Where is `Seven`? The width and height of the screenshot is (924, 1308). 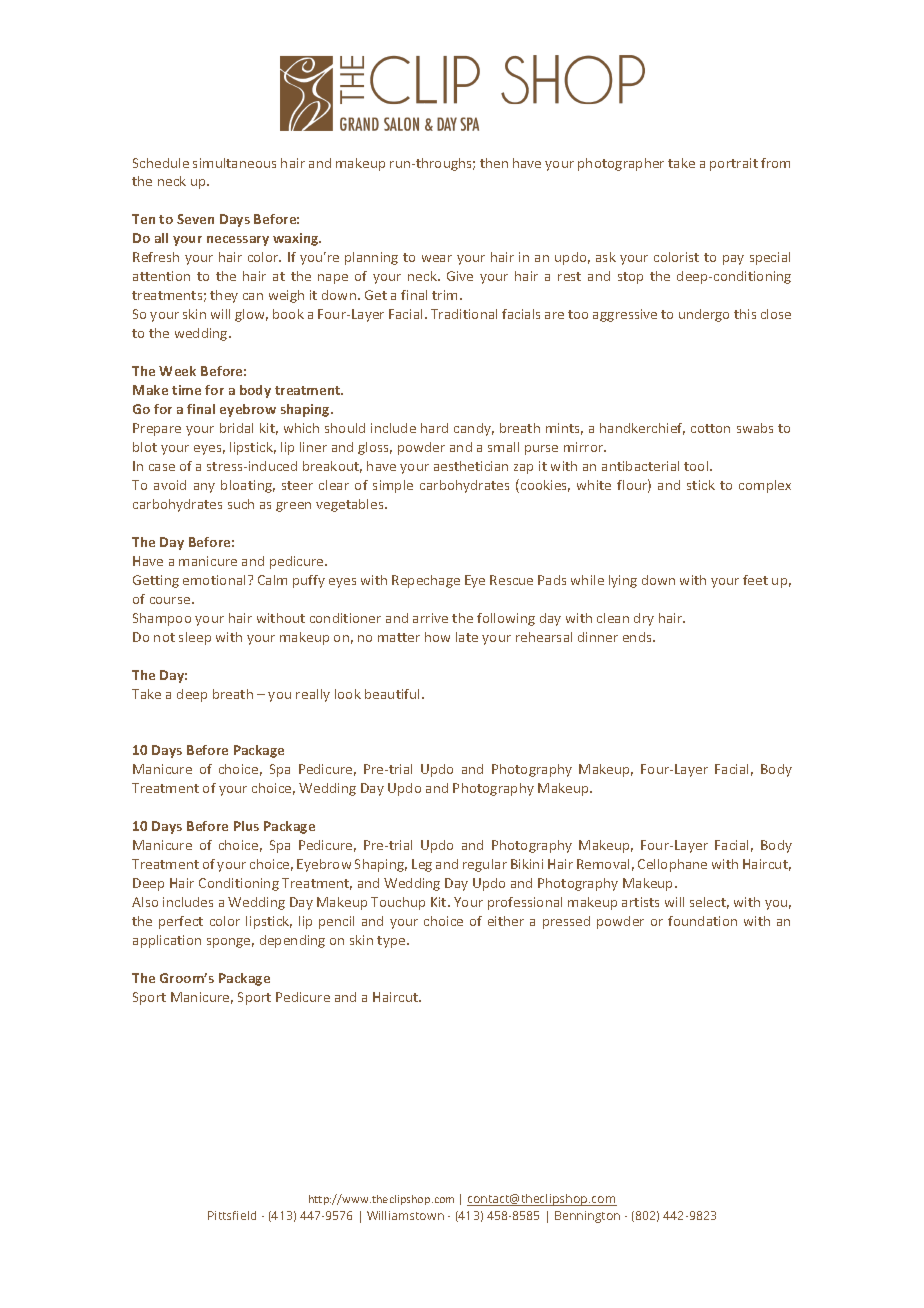
Seven is located at coordinates (195, 219).
